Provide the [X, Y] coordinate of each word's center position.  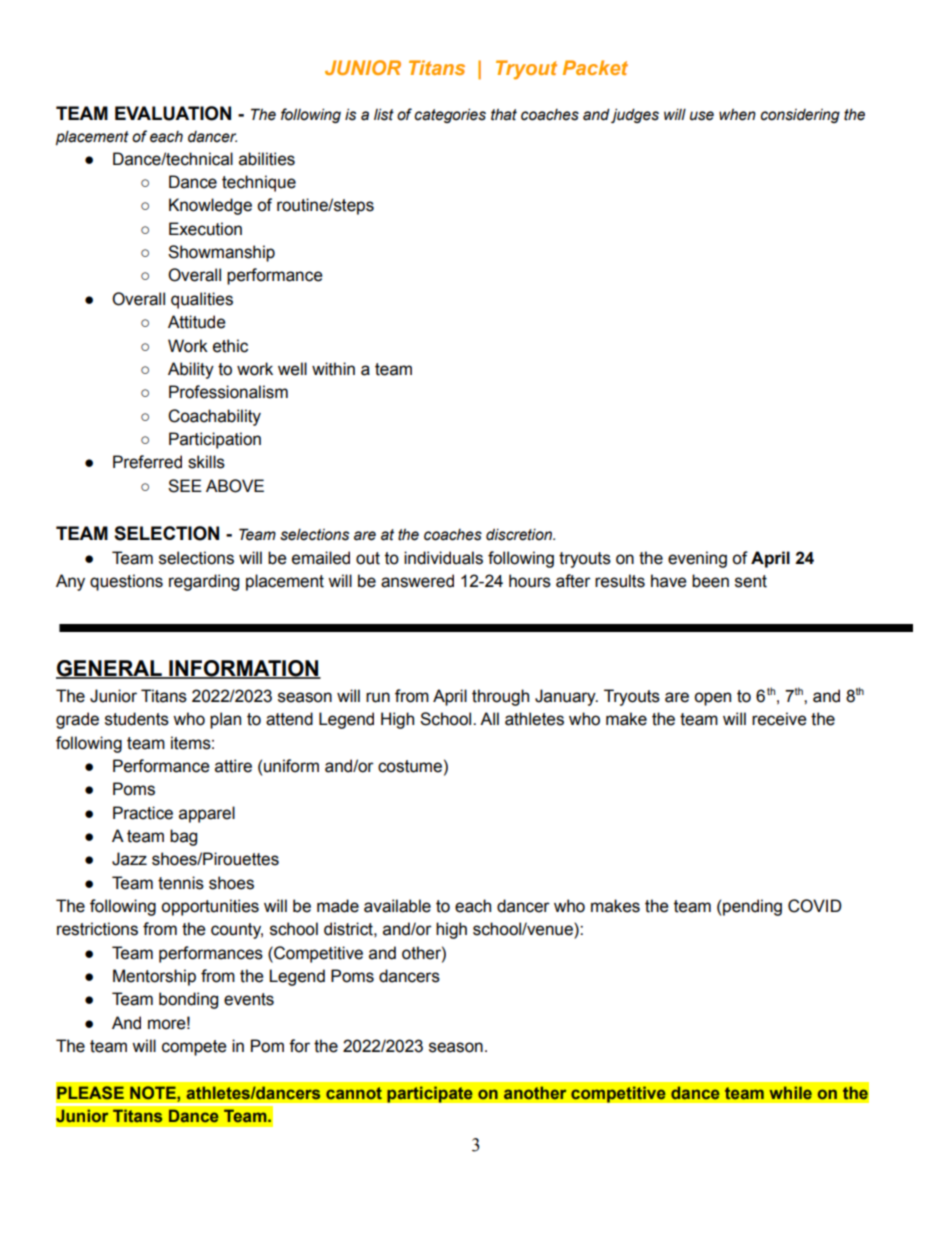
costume [410, 766]
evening [697, 559]
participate [430, 1094]
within [333, 369]
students [137, 719]
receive [779, 719]
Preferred [147, 462]
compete [194, 1048]
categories [450, 115]
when [737, 115]
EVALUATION [173, 113]
